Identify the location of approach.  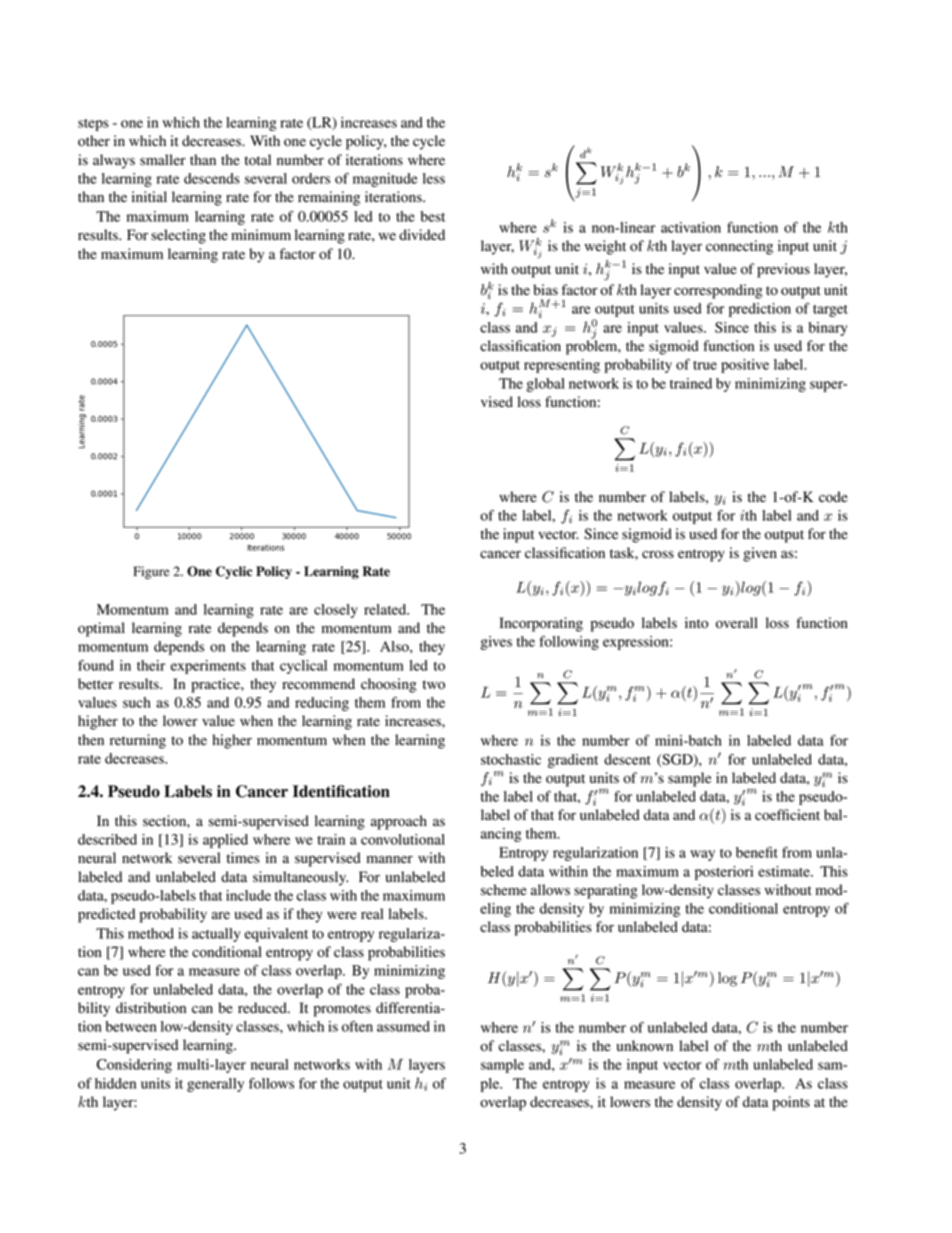
(399, 822).
